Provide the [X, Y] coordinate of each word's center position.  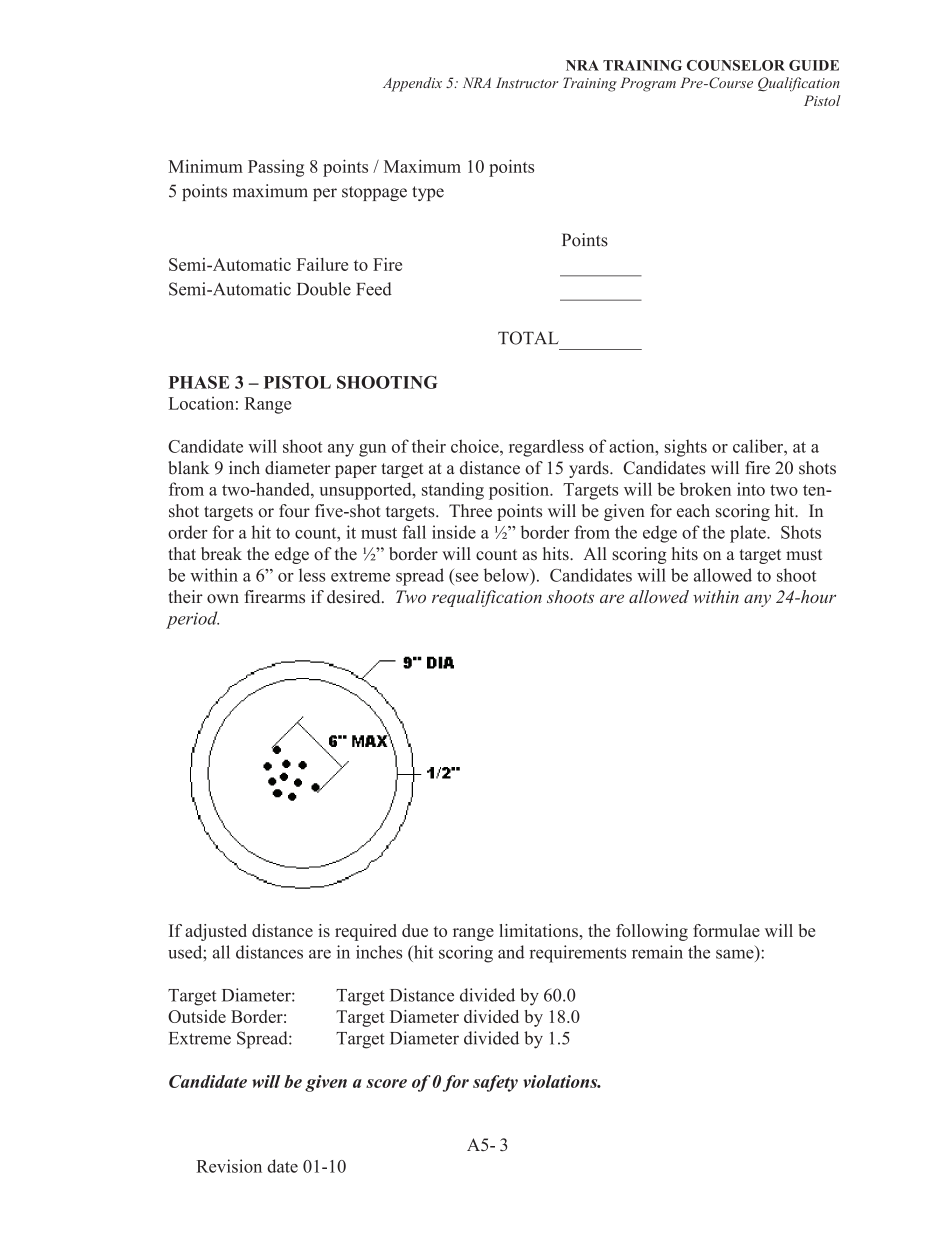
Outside [197, 1016]
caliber [759, 446]
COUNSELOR [736, 65]
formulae [726, 930]
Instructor [527, 82]
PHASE [199, 382]
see [467, 577]
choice [476, 446]
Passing [276, 168]
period [192, 620]
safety [495, 1083]
